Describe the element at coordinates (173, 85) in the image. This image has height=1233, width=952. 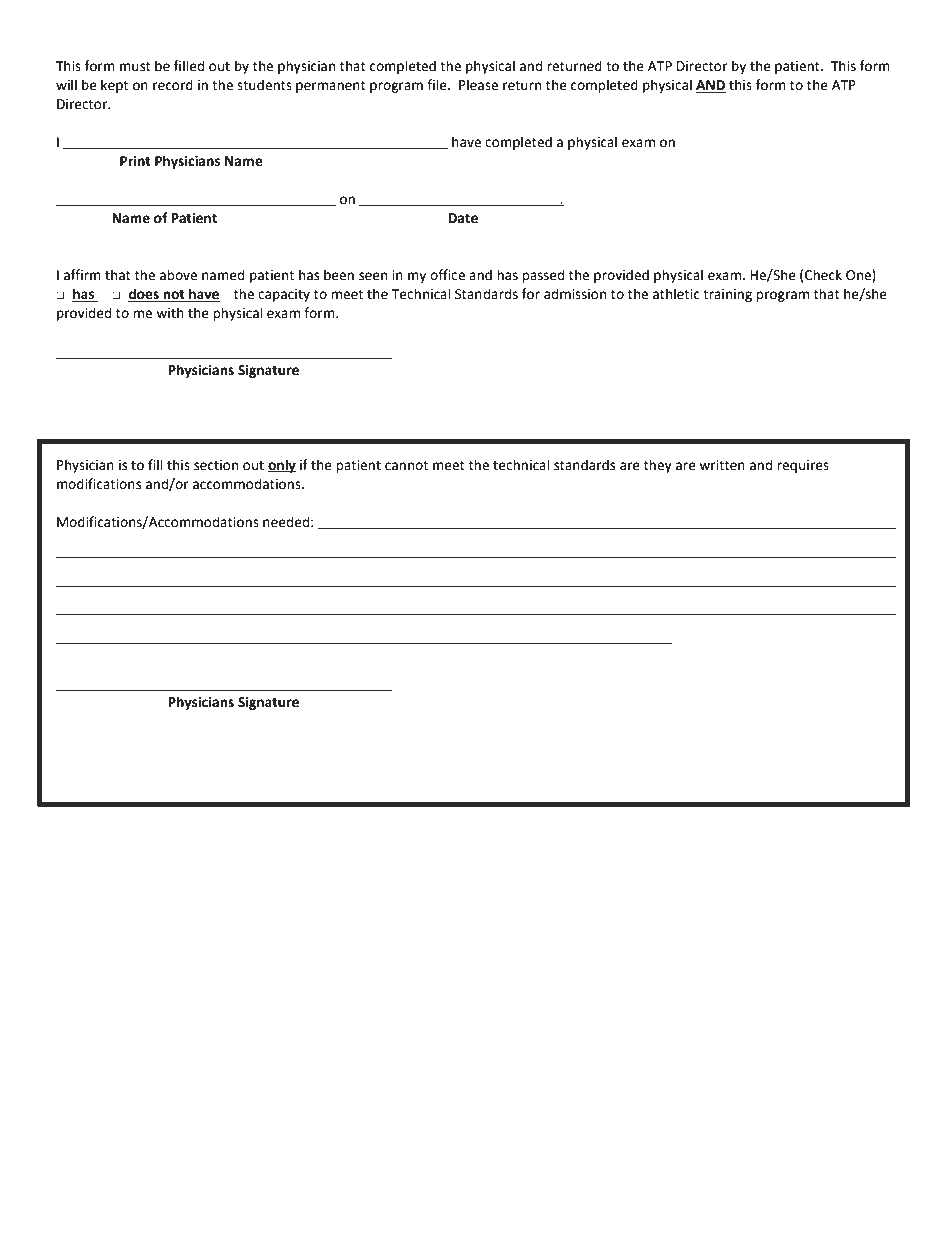
I see `record` at that location.
